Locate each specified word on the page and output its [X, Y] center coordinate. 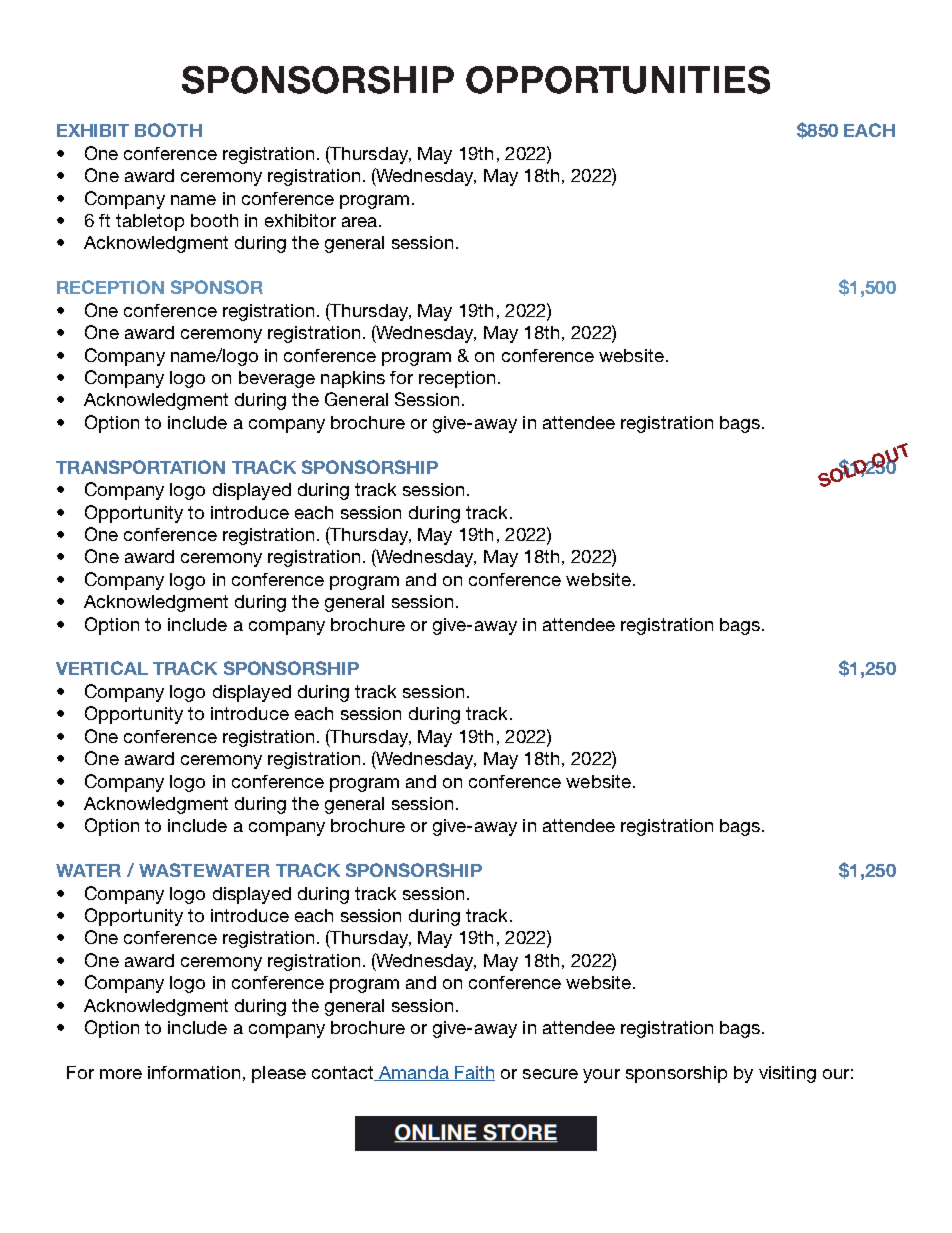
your [601, 1076]
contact [344, 1073]
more [121, 1074]
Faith [474, 1073]
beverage [277, 379]
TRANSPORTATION [140, 467]
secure [550, 1074]
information [194, 1072]
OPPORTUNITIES [618, 80]
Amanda [414, 1073]
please [279, 1074]
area [359, 222]
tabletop [150, 222]
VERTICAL [102, 668]
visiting [787, 1074]
